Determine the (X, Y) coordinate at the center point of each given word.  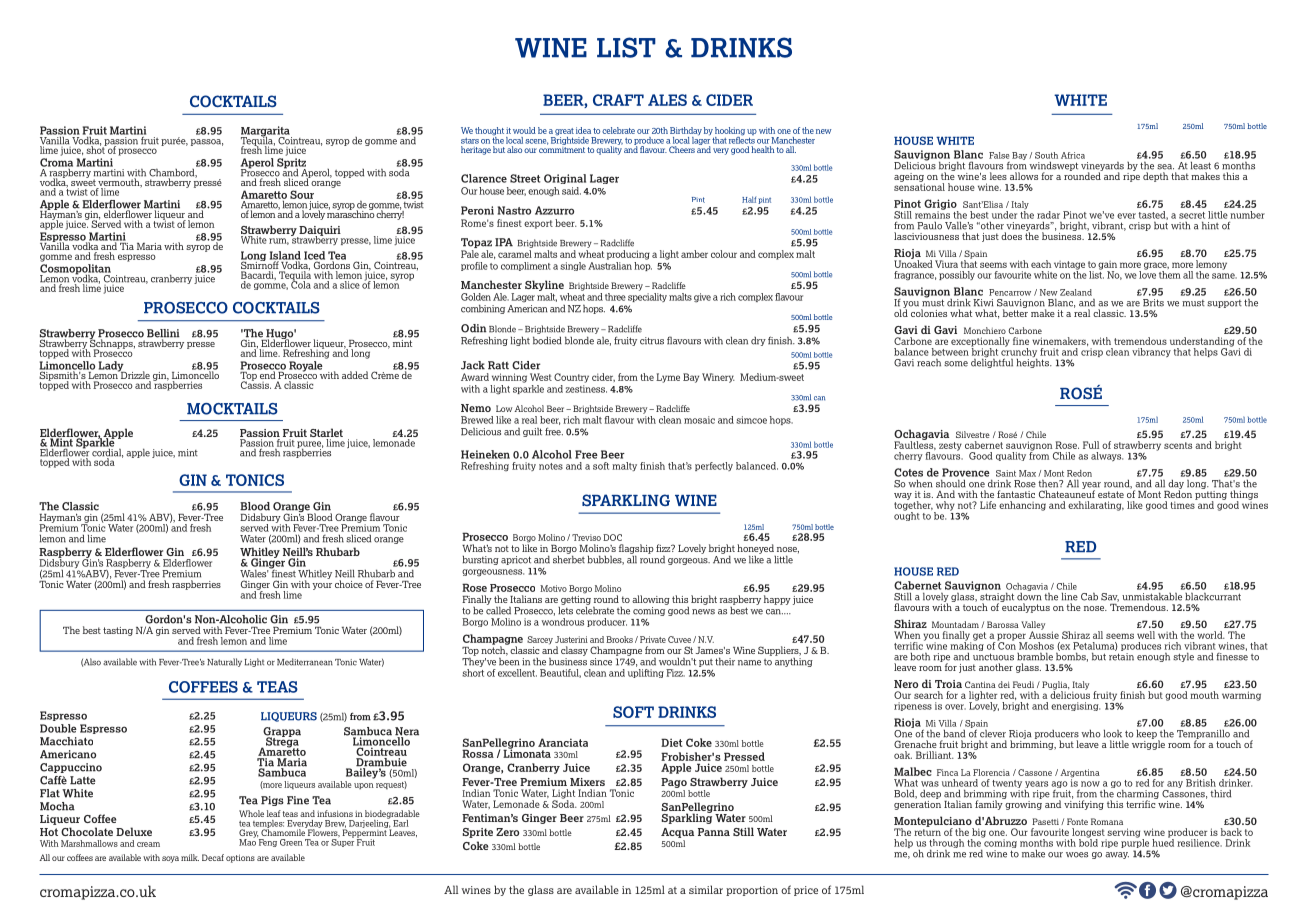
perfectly (714, 466)
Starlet (326, 434)
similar (706, 889)
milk (190, 857)
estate (1111, 494)
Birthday (686, 132)
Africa (1073, 155)
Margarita (266, 132)
